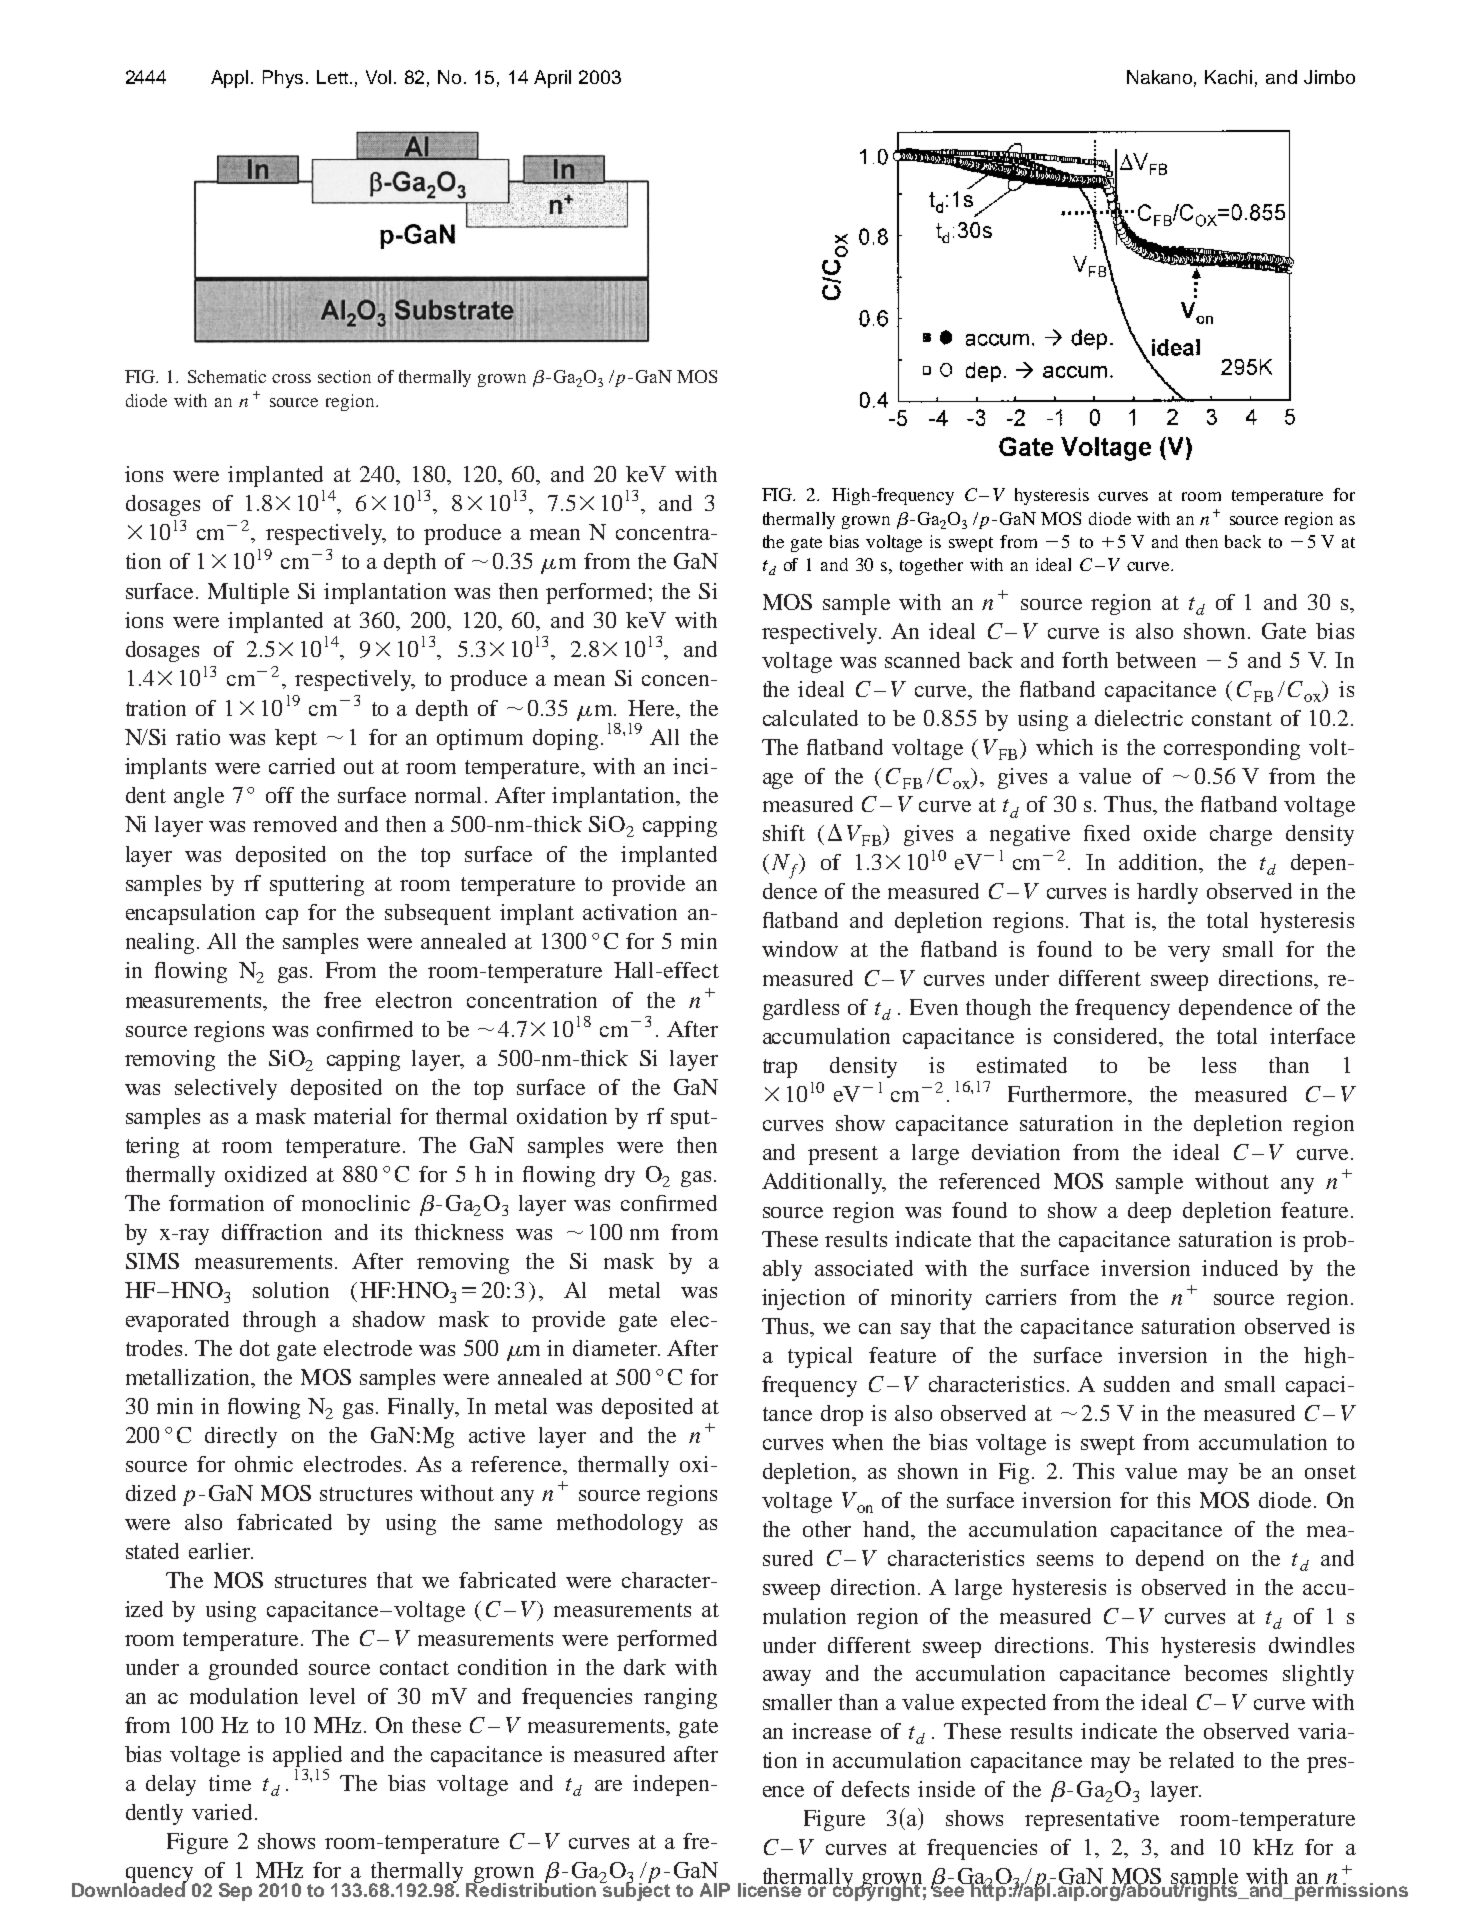 The image size is (1480, 1916). Describe the element at coordinates (285, 79) in the image. I see `Phys` at that location.
